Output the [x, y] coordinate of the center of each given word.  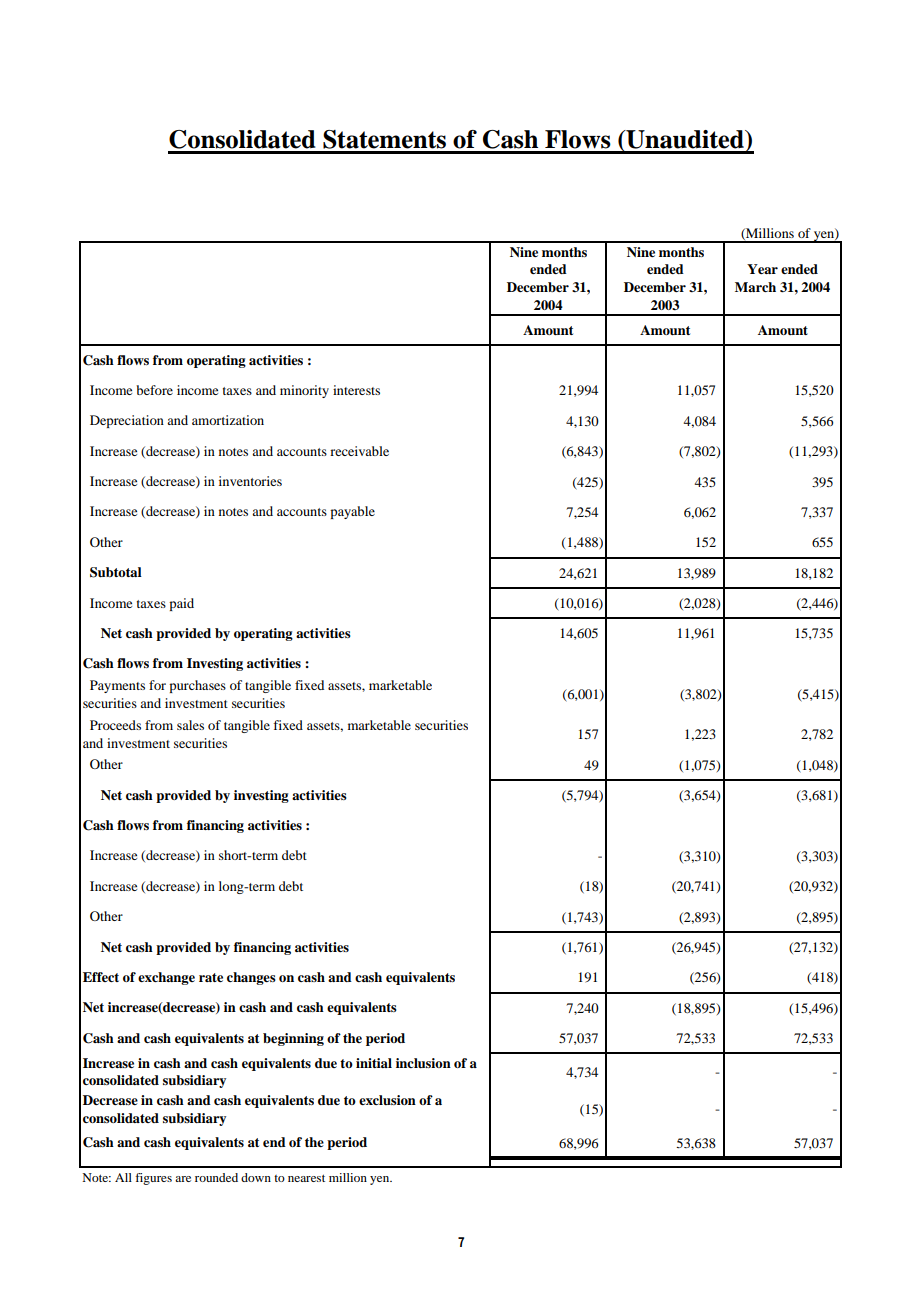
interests [356, 390]
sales [190, 725]
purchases [197, 686]
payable [352, 512]
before [154, 390]
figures [153, 1179]
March [755, 287]
